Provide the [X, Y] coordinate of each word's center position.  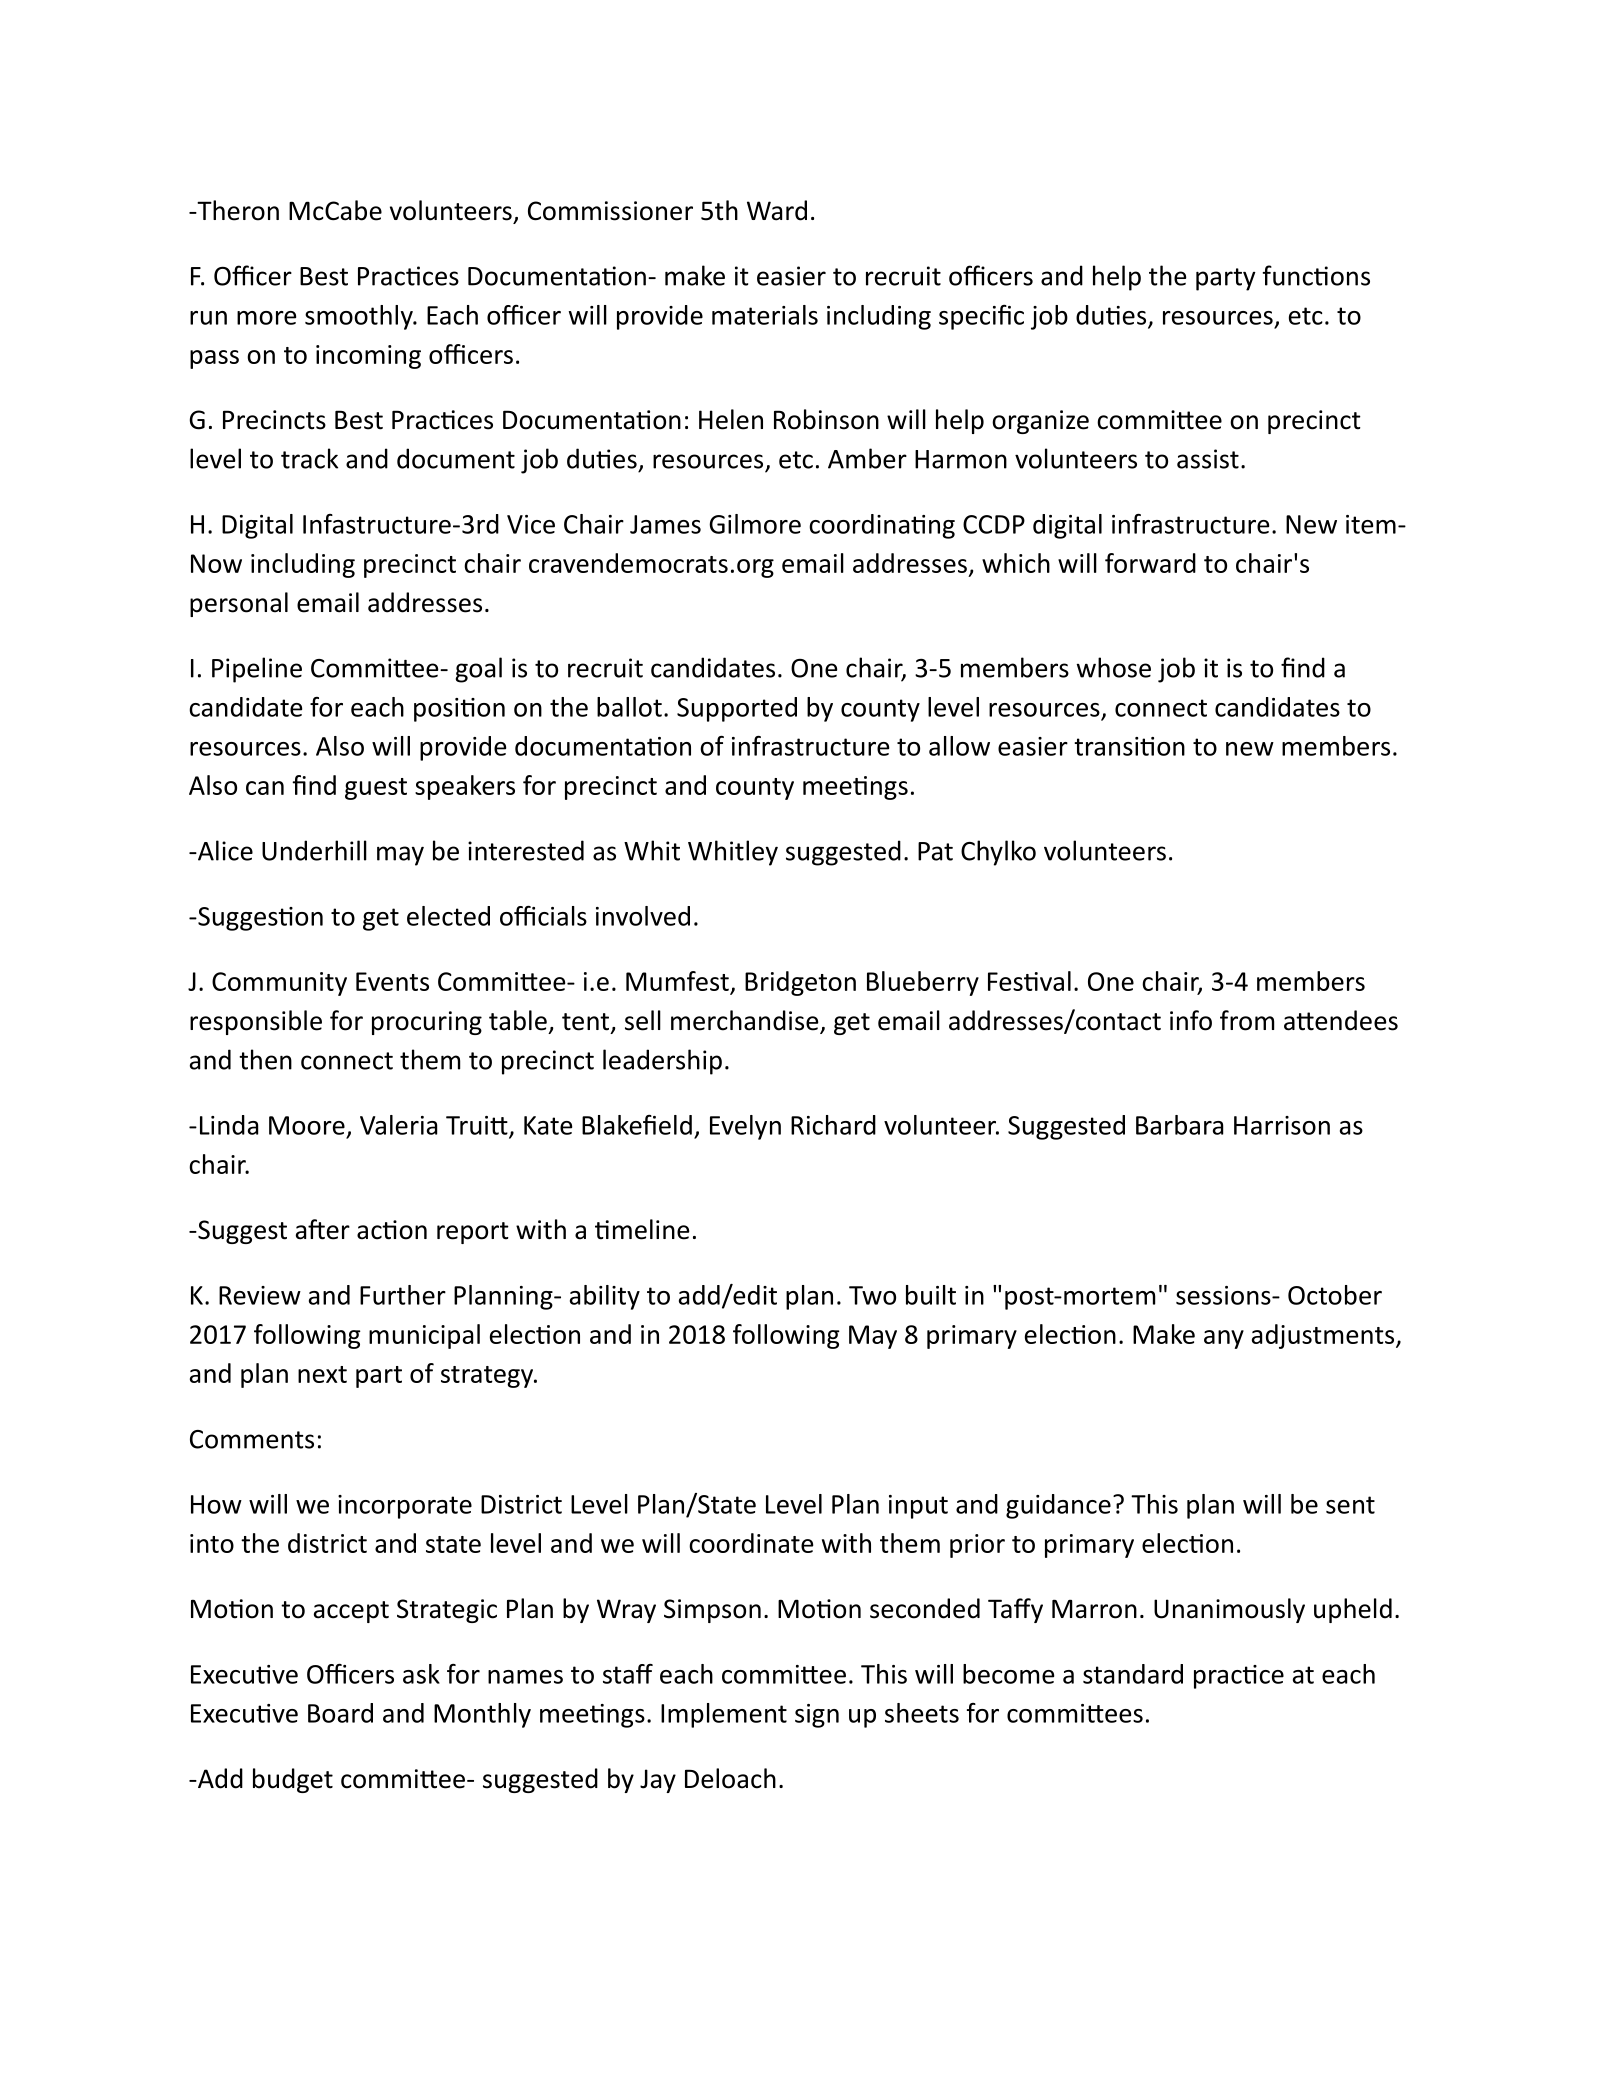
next [322, 1374]
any [1224, 1339]
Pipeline [257, 670]
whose [1114, 667]
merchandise [746, 1021]
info [1191, 1020]
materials [765, 315]
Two [872, 1295]
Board [340, 1713]
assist [1208, 459]
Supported [737, 709]
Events [392, 981]
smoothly [360, 317]
